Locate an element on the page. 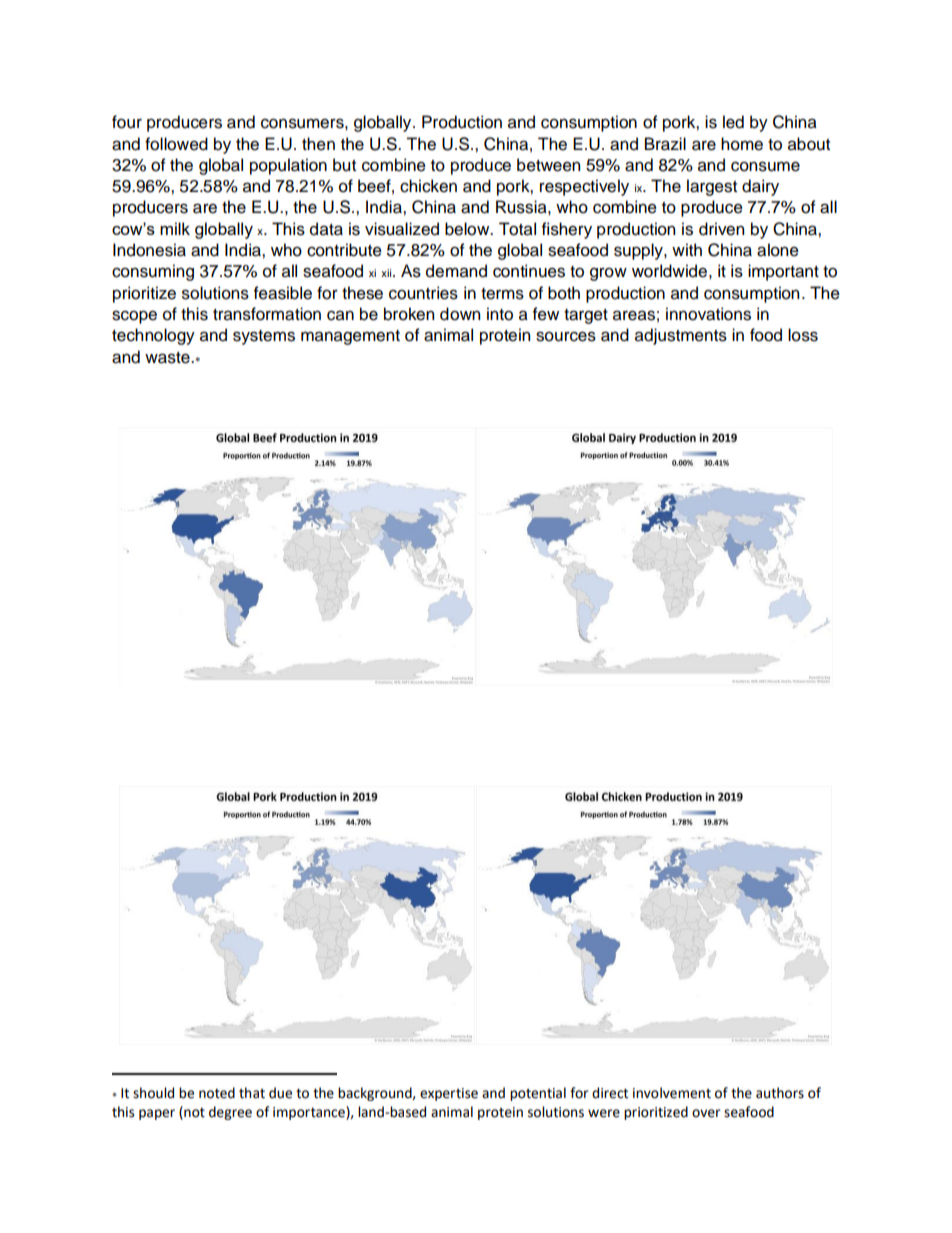 Image resolution: width=952 pixels, height=1233 pixels. sources is located at coordinates (566, 336).
